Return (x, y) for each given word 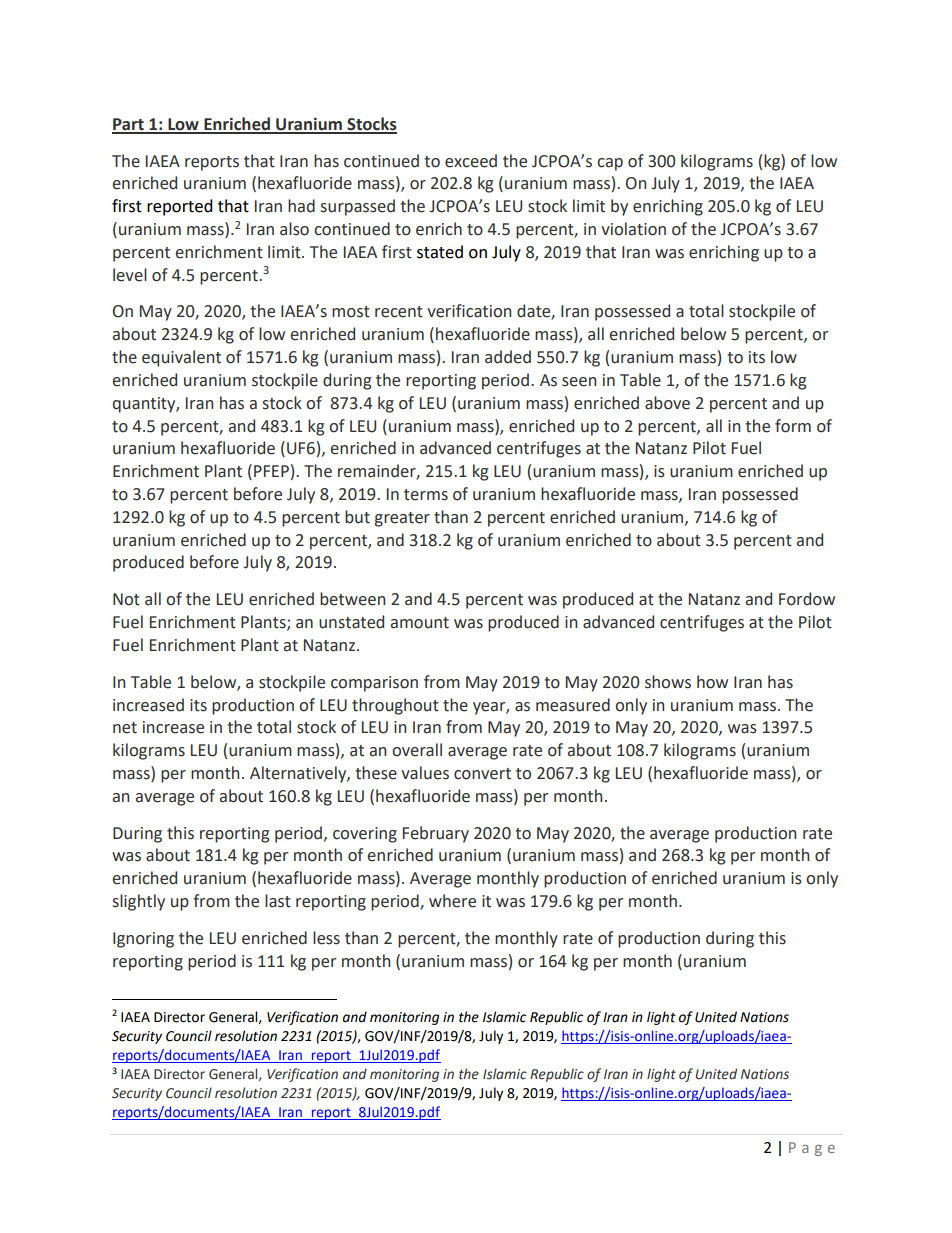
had (301, 206)
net (125, 728)
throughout (395, 706)
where (452, 901)
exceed (471, 161)
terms (426, 495)
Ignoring (143, 940)
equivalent (181, 358)
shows (668, 682)
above (667, 403)
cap (610, 164)
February (436, 834)
